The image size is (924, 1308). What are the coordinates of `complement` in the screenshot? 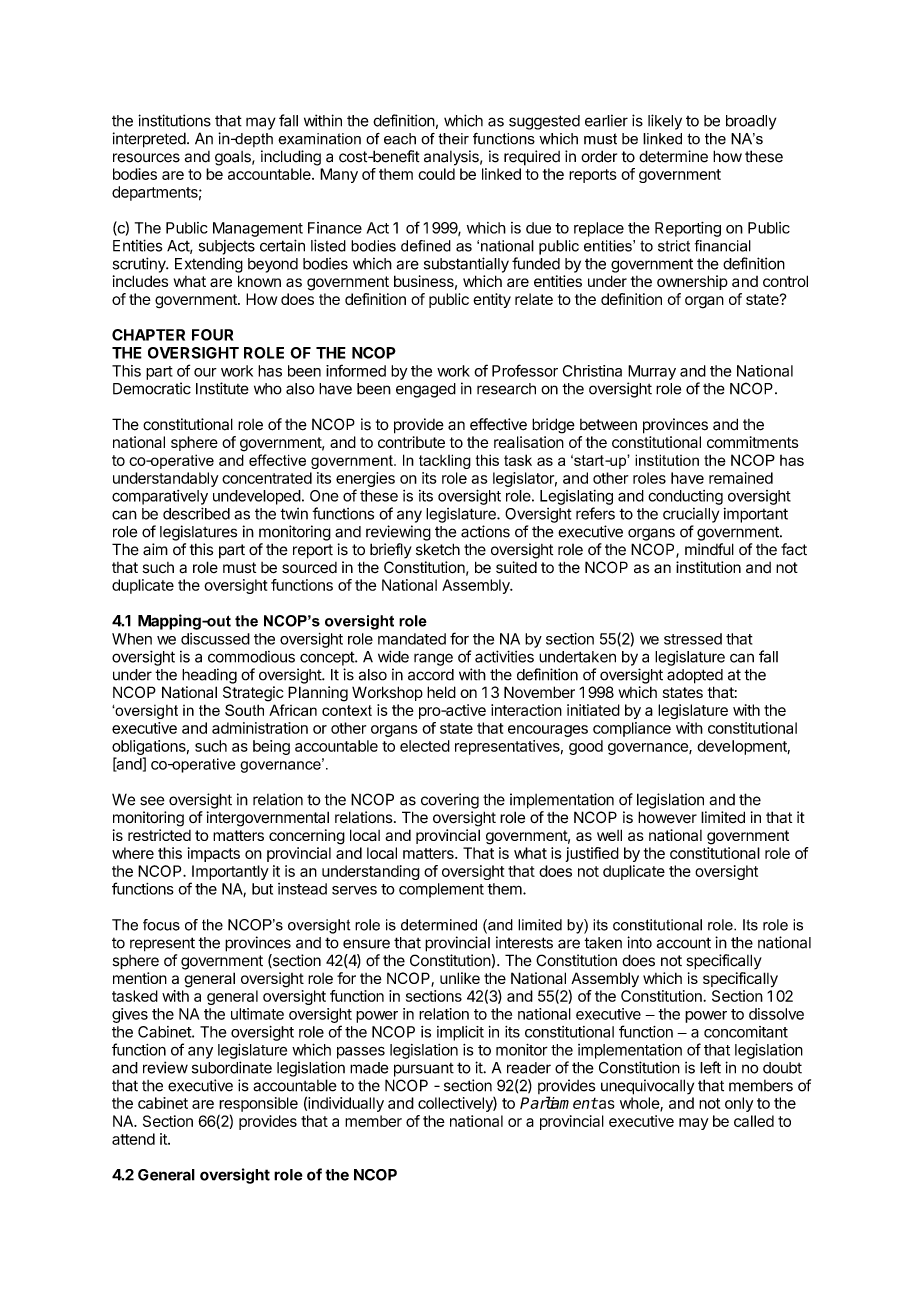 It's located at (441, 890).
